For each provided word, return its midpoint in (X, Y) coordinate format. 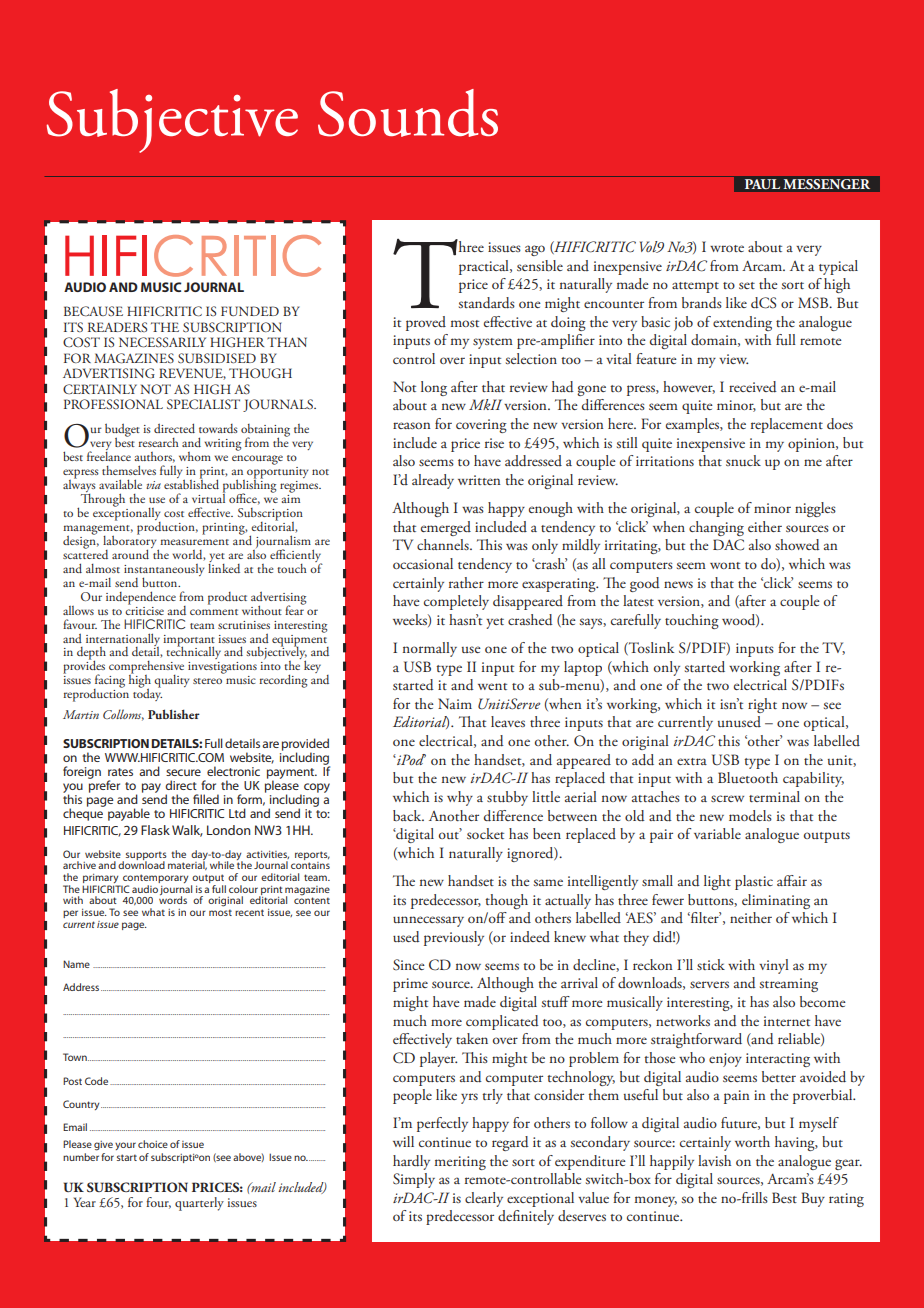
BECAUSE (93, 311)
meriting (460, 1163)
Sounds (408, 113)
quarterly (199, 1204)
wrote (727, 248)
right (762, 705)
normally (430, 649)
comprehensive (146, 668)
